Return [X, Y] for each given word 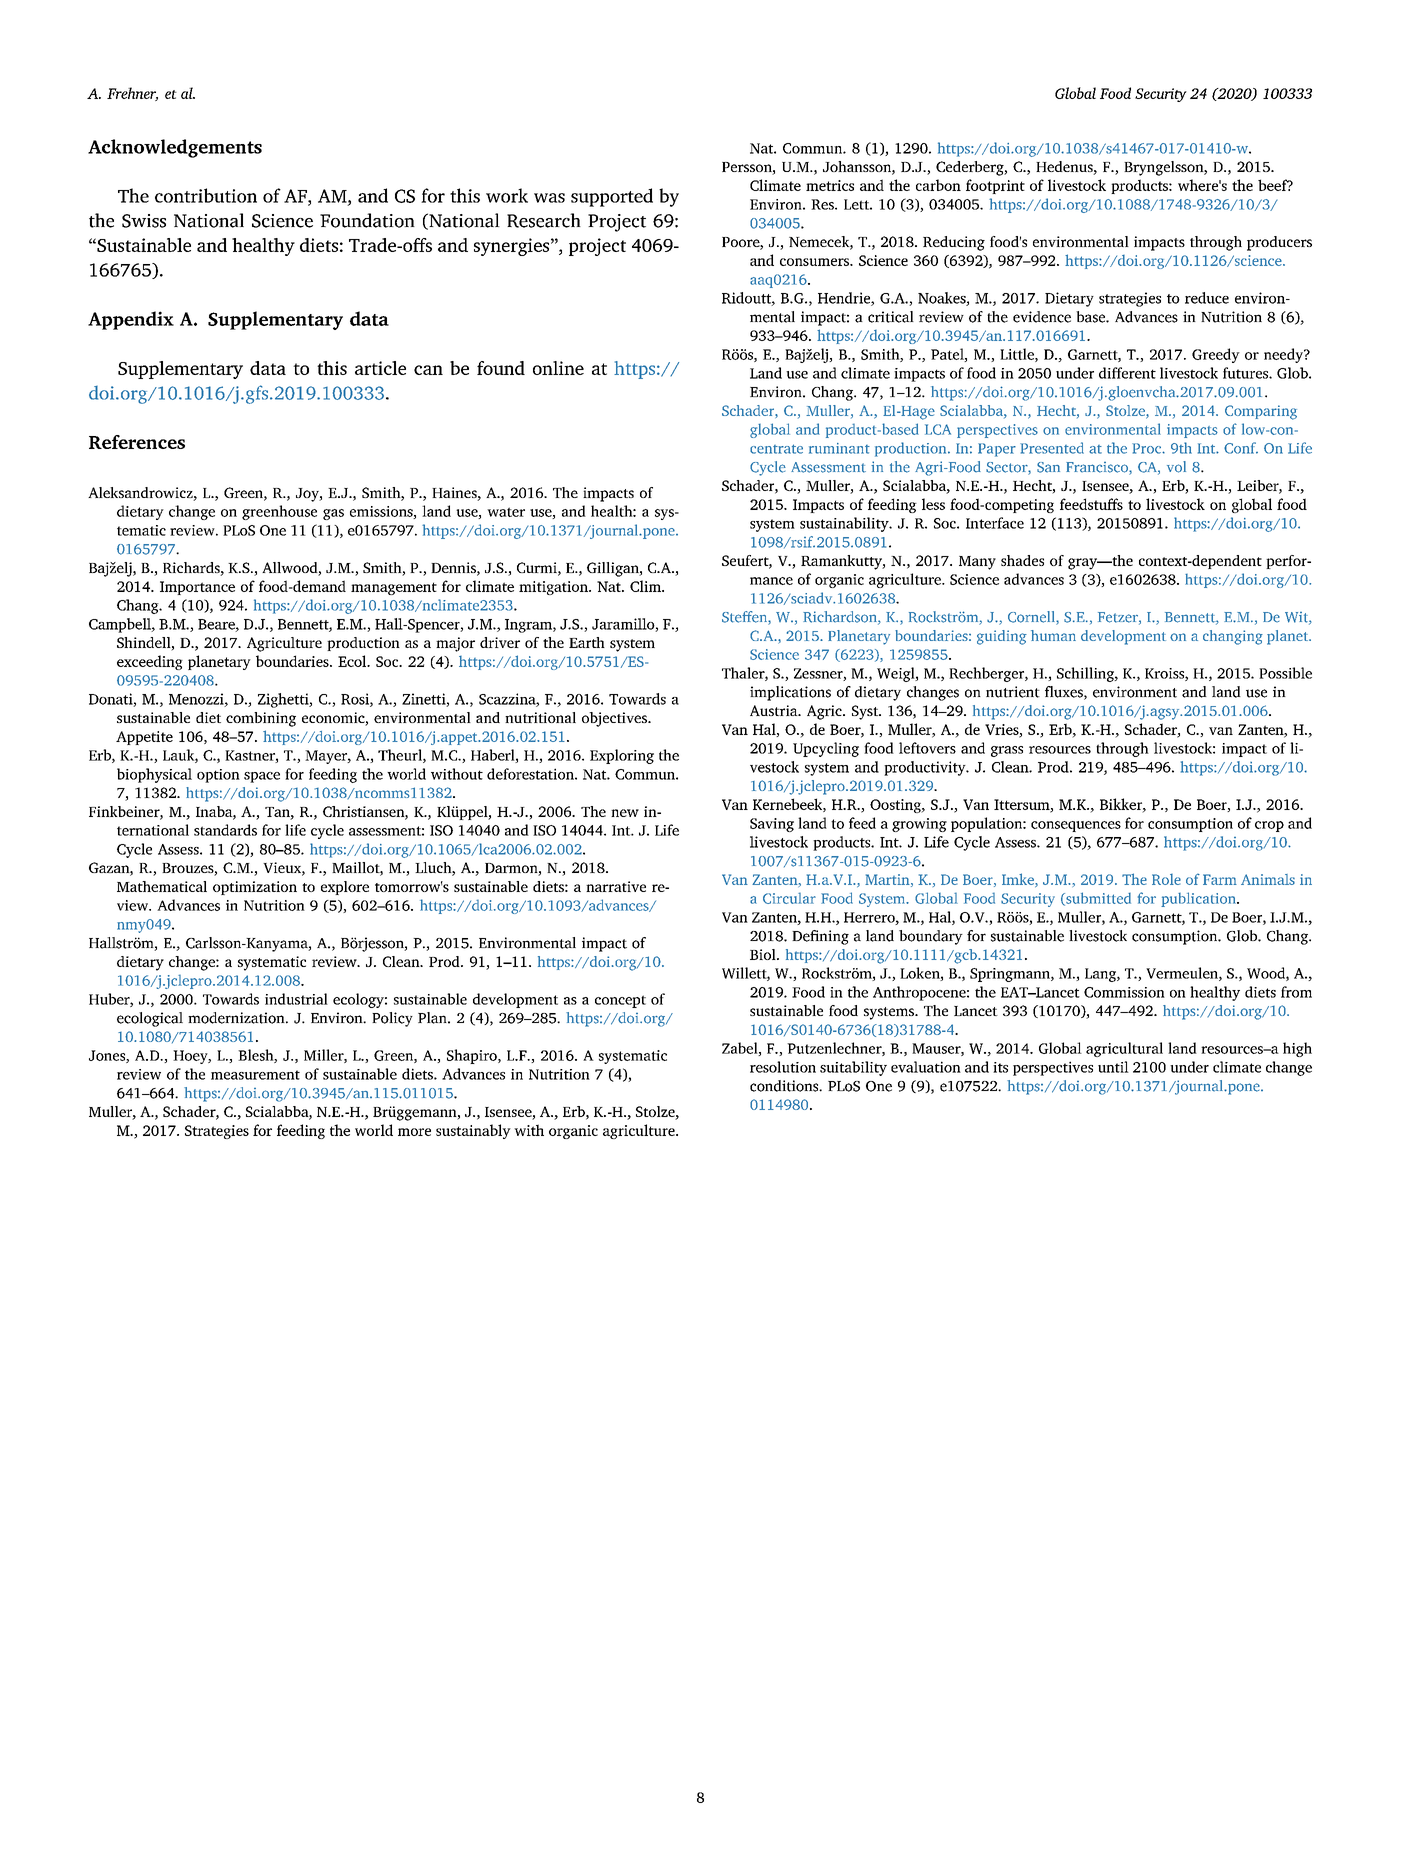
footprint [995, 186]
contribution [206, 195]
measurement [255, 1075]
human [1053, 635]
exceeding [150, 662]
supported [612, 197]
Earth [587, 642]
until [1113, 1067]
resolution [783, 1067]
